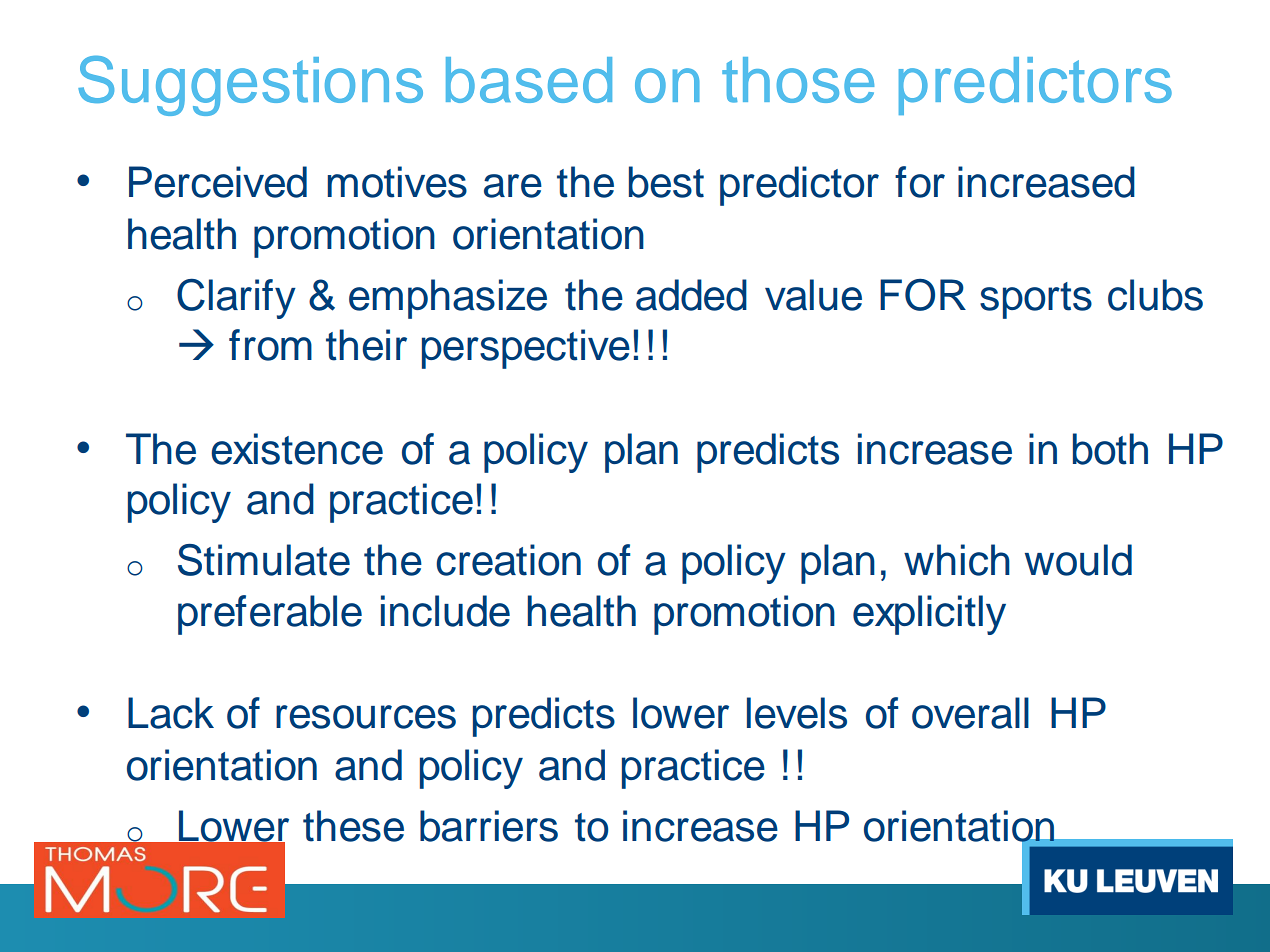  Describe the element at coordinates (529, 80) in the screenshot. I see `based` at that location.
